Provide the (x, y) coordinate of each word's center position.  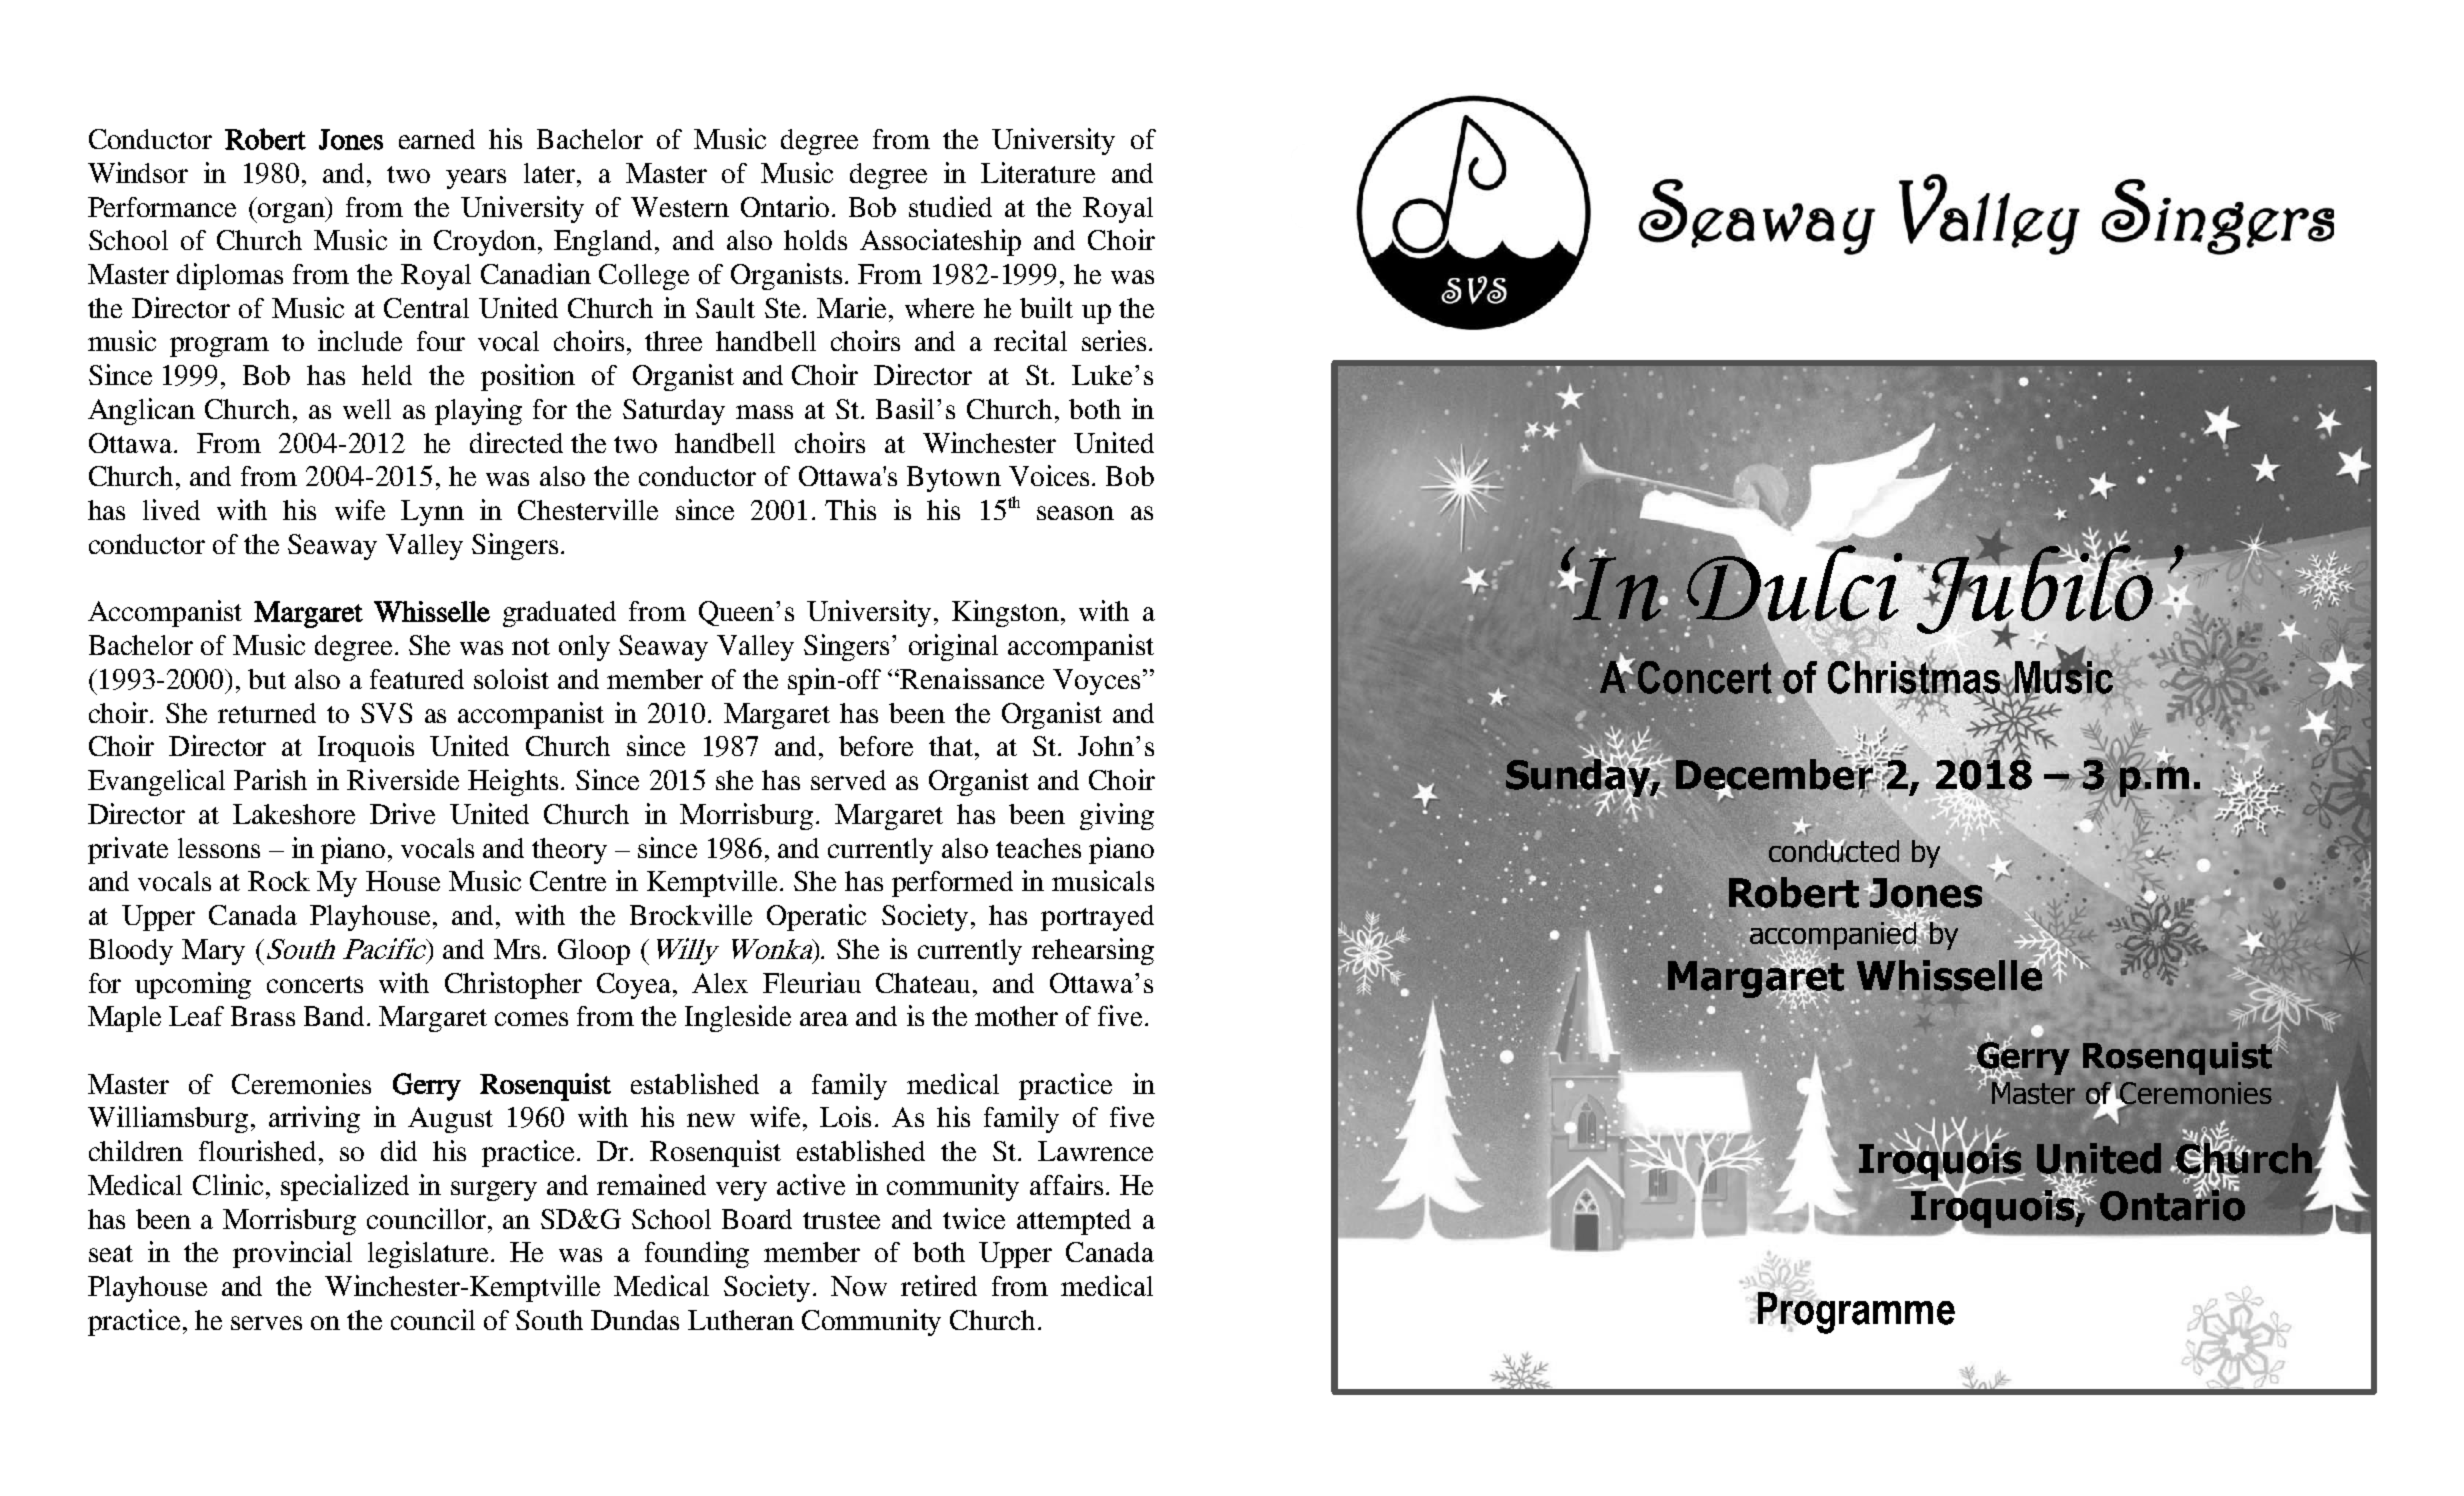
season (1075, 513)
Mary (213, 952)
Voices (1049, 475)
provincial (292, 1254)
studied (950, 206)
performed (952, 884)
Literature (1038, 172)
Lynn (432, 513)
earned (437, 139)
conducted (1834, 851)
